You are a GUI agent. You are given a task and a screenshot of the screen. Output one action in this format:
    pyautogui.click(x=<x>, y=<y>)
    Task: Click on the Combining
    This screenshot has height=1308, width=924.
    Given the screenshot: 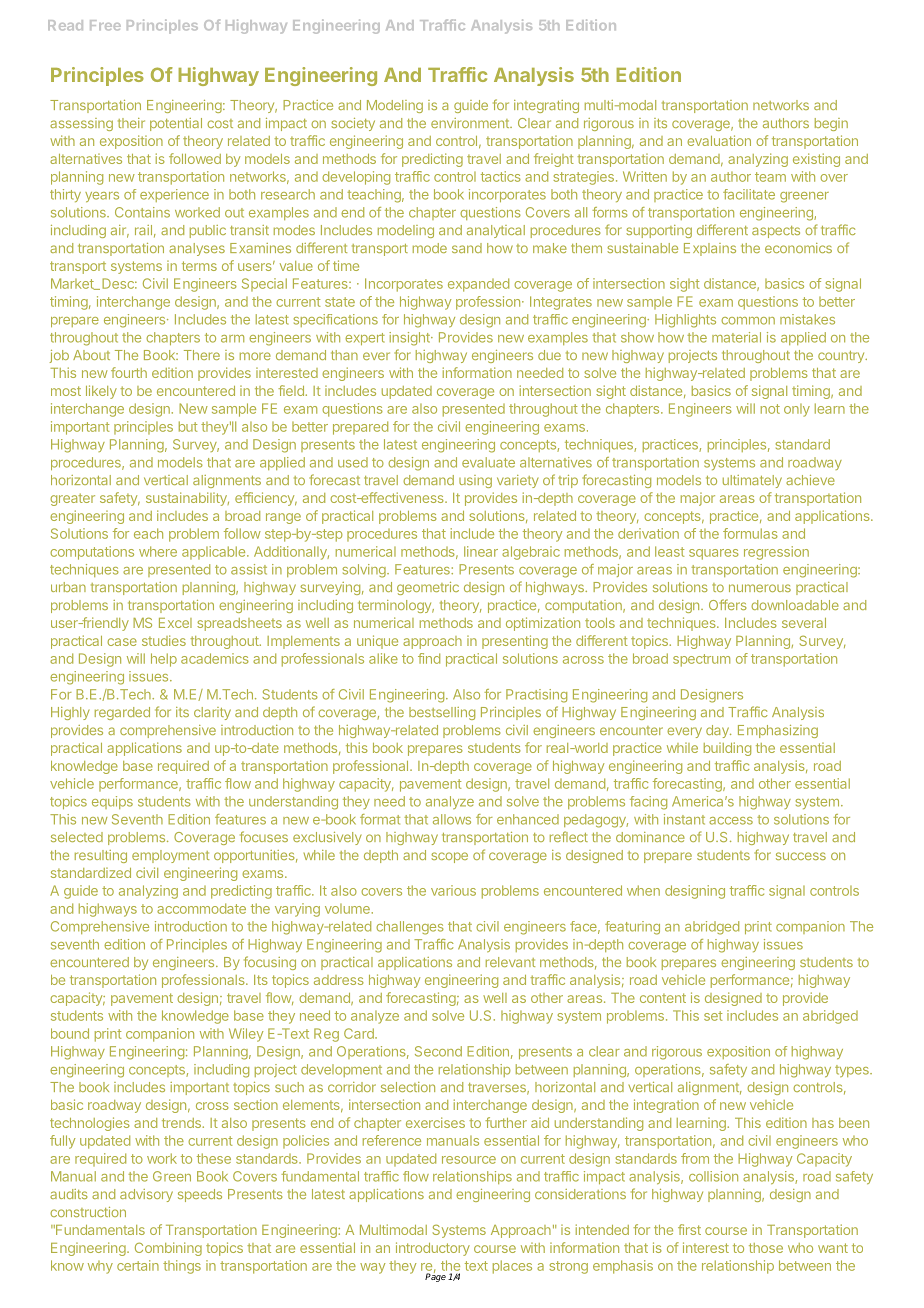 What is the action you would take?
    pyautogui.click(x=168, y=1249)
